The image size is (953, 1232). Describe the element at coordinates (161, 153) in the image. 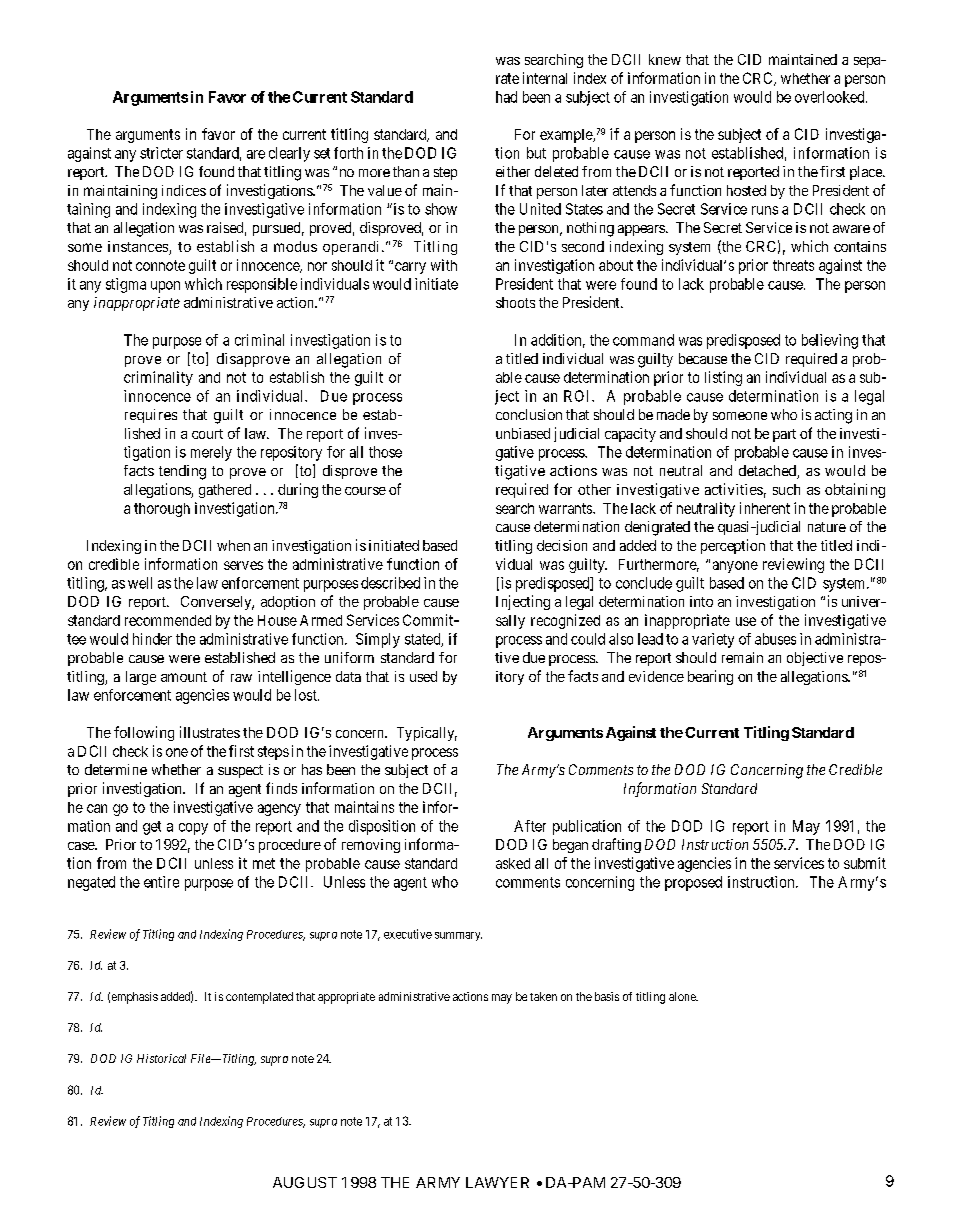

I see `stricter` at that location.
